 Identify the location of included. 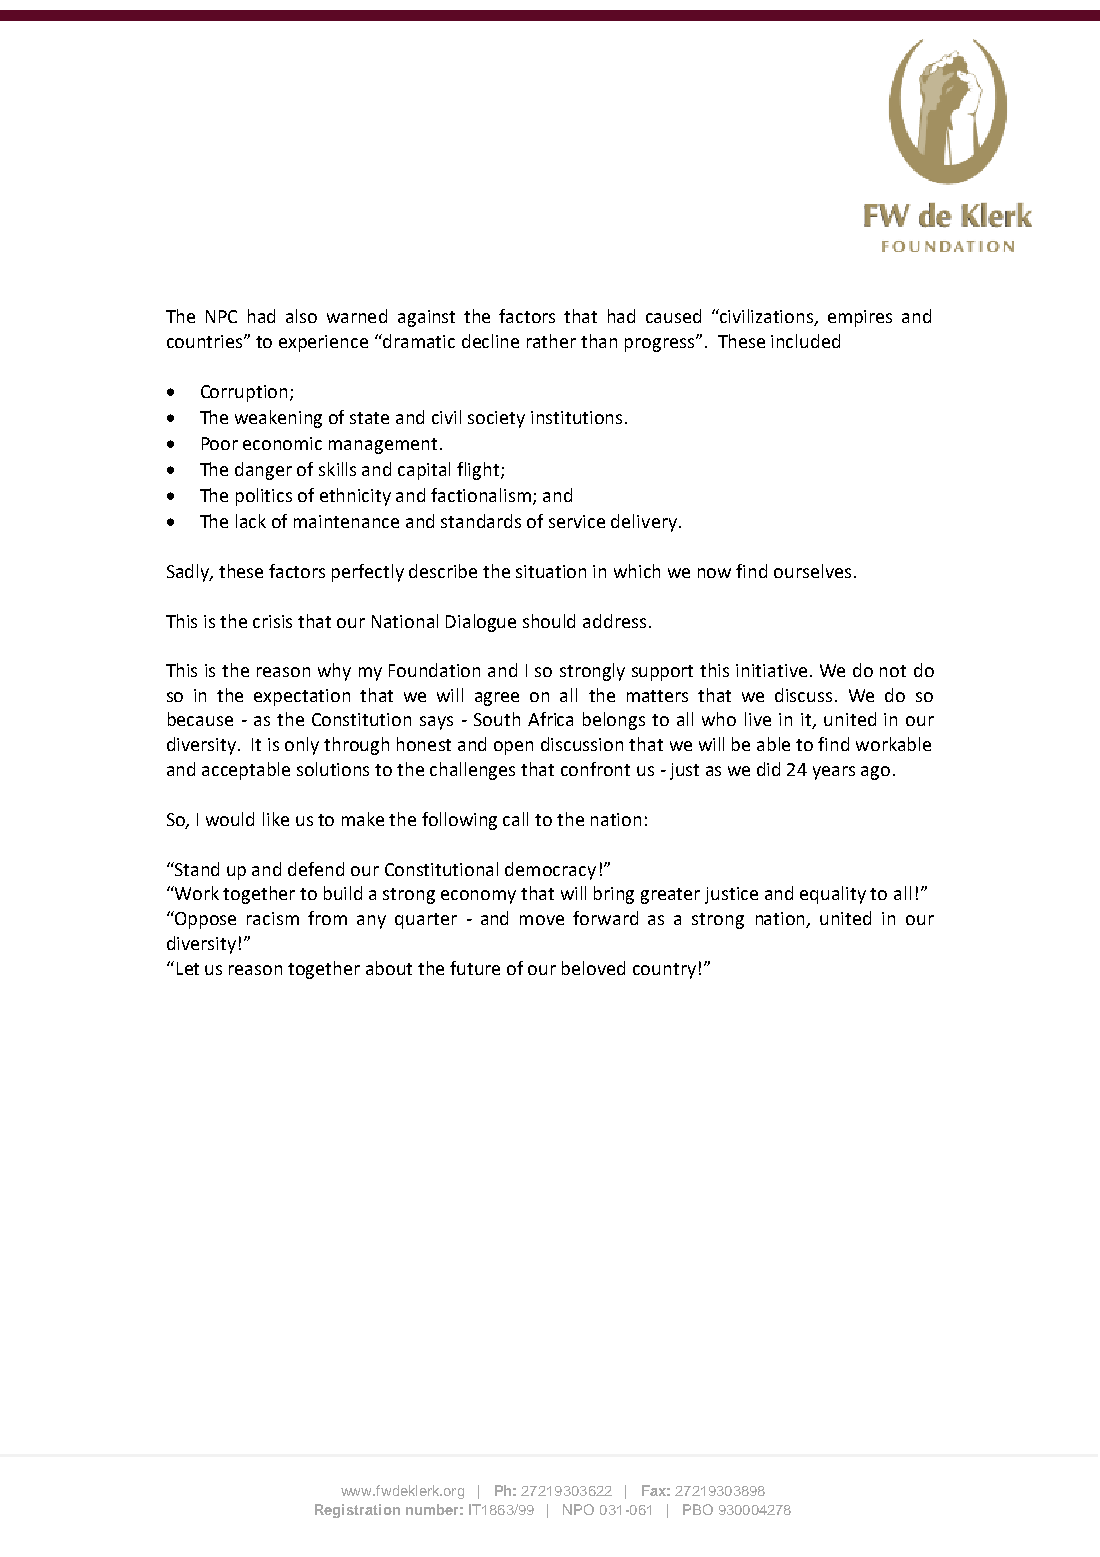
(805, 341).
